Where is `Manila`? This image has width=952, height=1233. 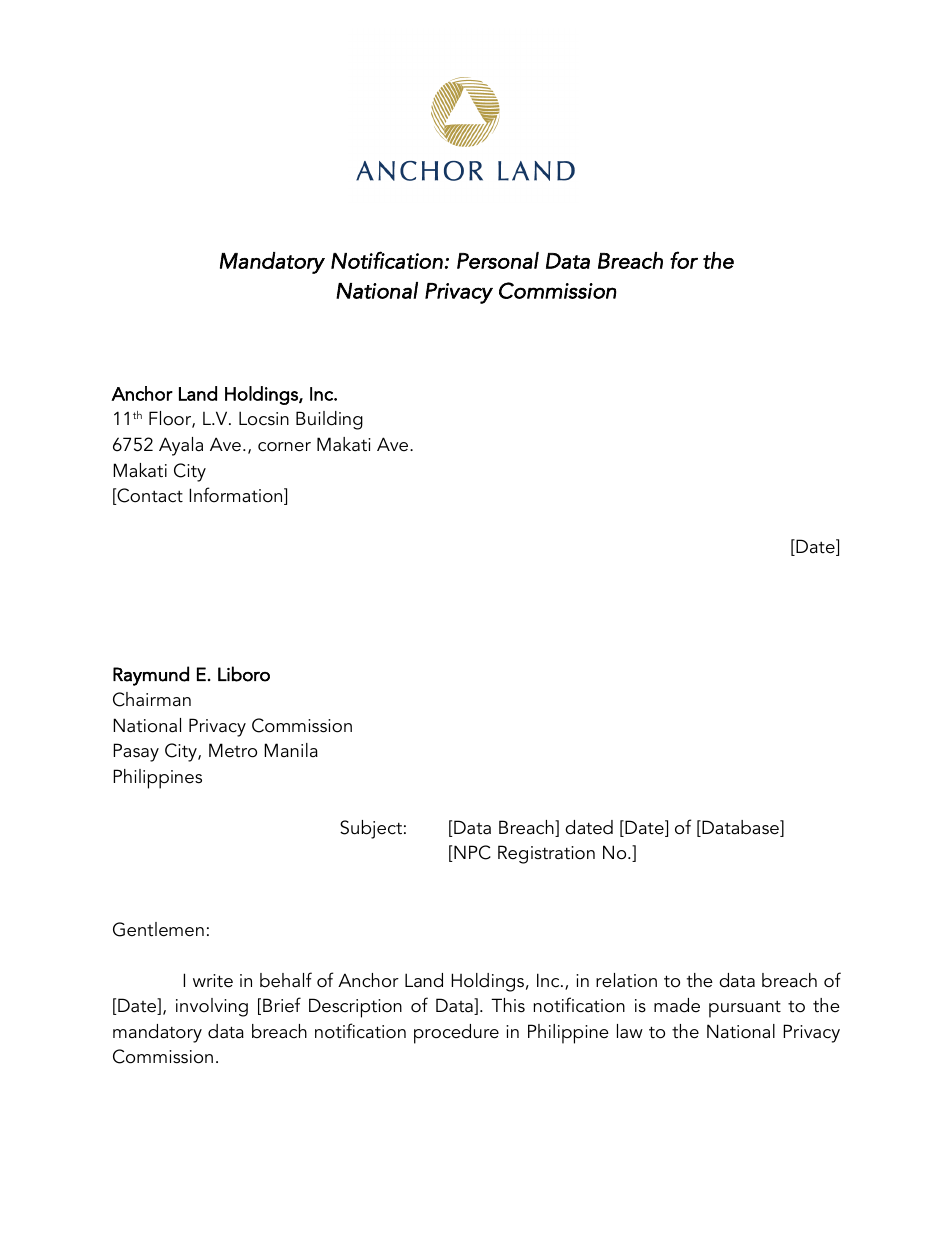
Manila is located at coordinates (291, 750).
